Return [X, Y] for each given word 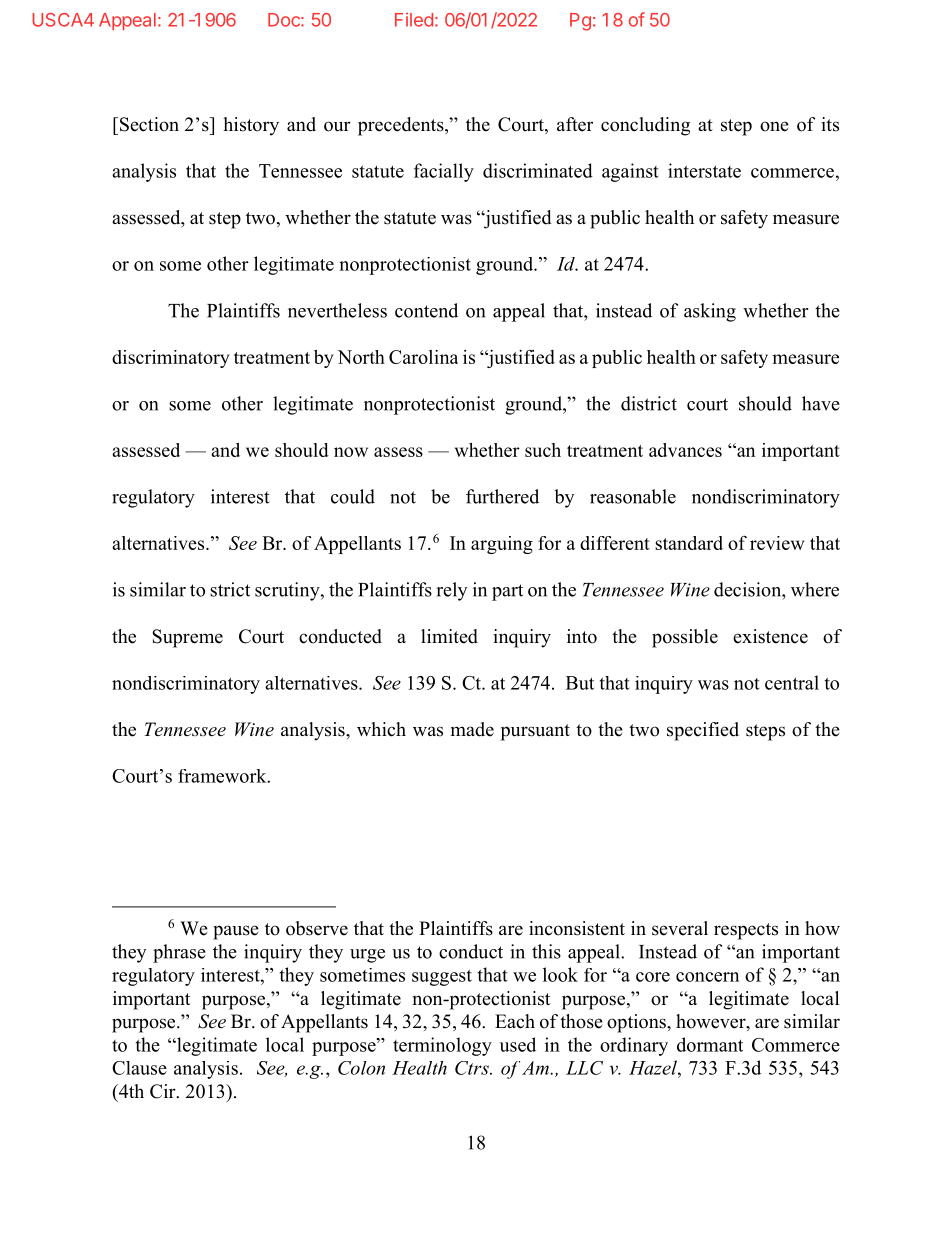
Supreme [187, 638]
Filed [414, 20]
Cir [164, 1091]
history [251, 126]
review [777, 543]
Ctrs [473, 1068]
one [774, 126]
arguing [502, 545]
